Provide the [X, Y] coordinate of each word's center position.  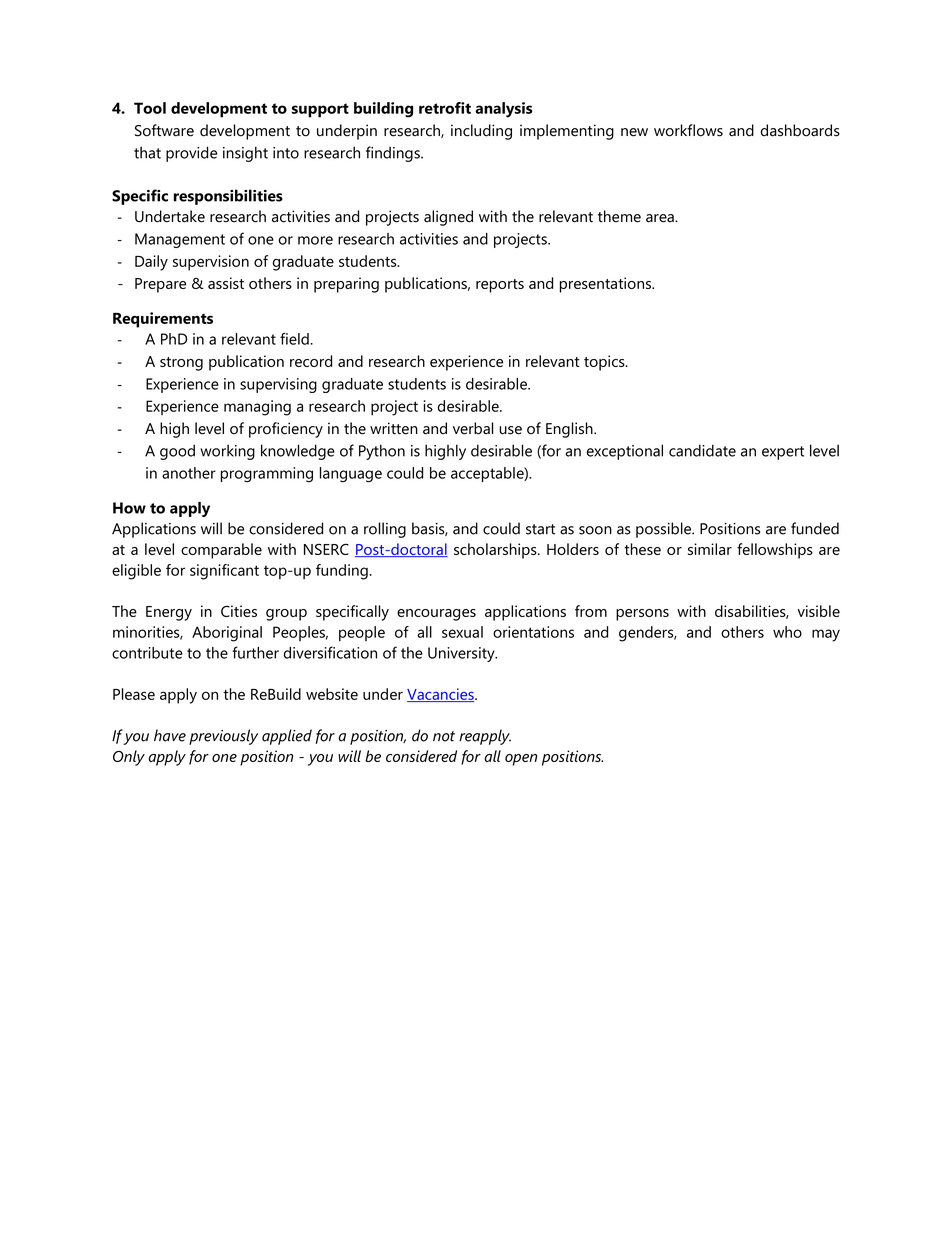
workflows [688, 130]
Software [164, 130]
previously [223, 737]
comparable [221, 551]
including [481, 132]
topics [605, 363]
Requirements [163, 320]
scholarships [496, 551]
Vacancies [441, 695]
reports [500, 286]
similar [710, 549]
